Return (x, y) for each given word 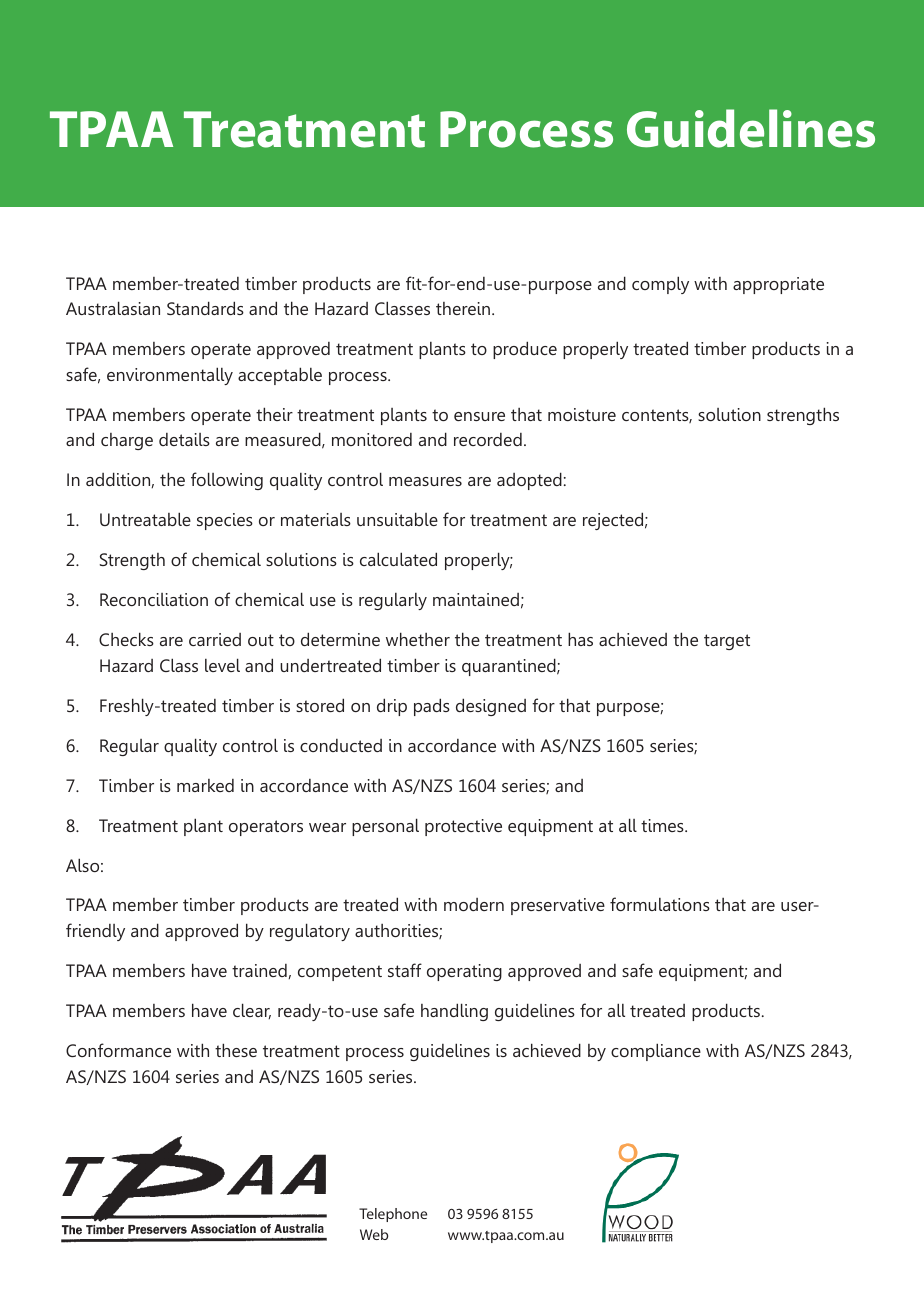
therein (463, 308)
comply (660, 285)
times (663, 825)
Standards (205, 308)
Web (374, 1234)
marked (205, 785)
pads (432, 707)
